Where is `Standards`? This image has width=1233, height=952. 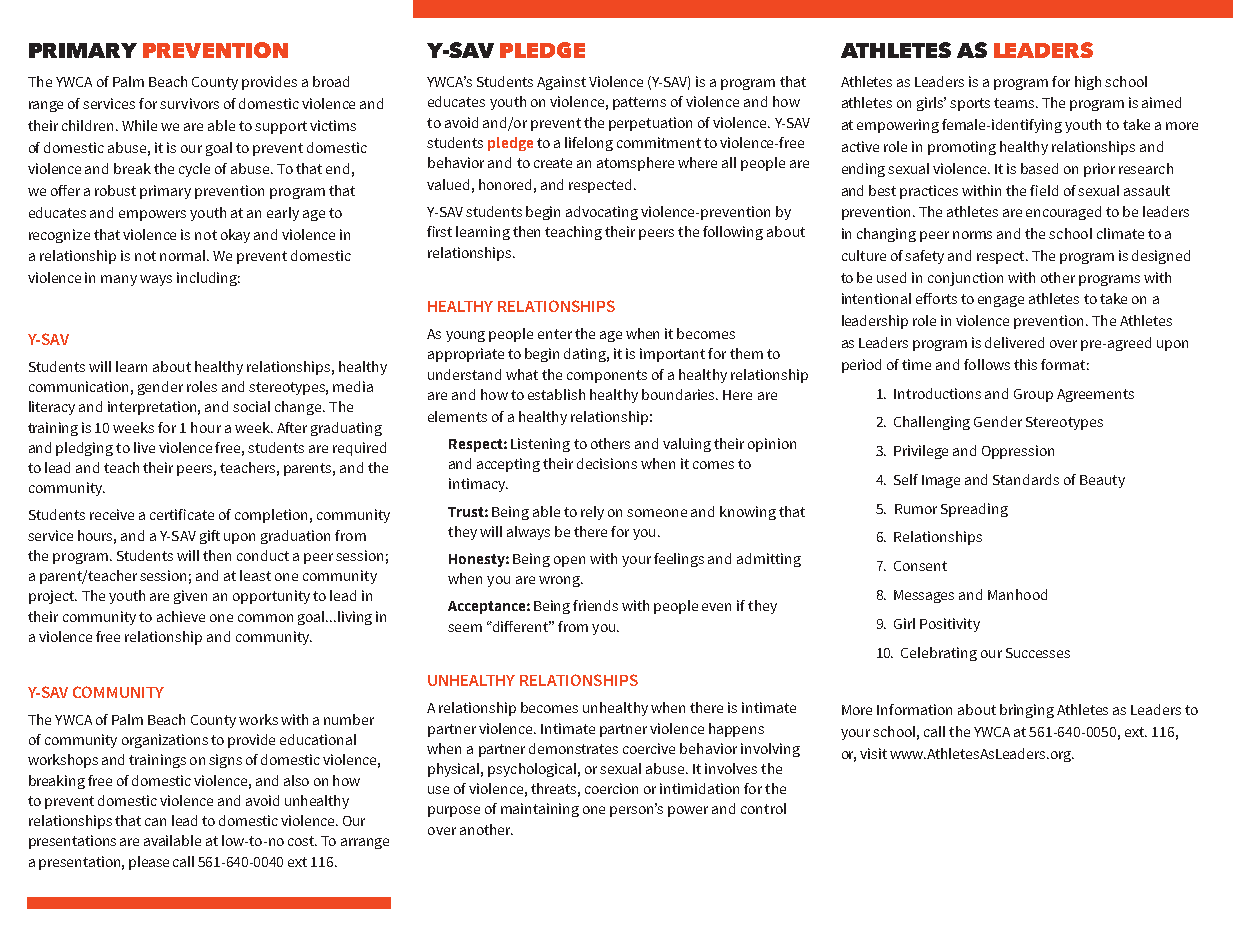 Standards is located at coordinates (1026, 479).
